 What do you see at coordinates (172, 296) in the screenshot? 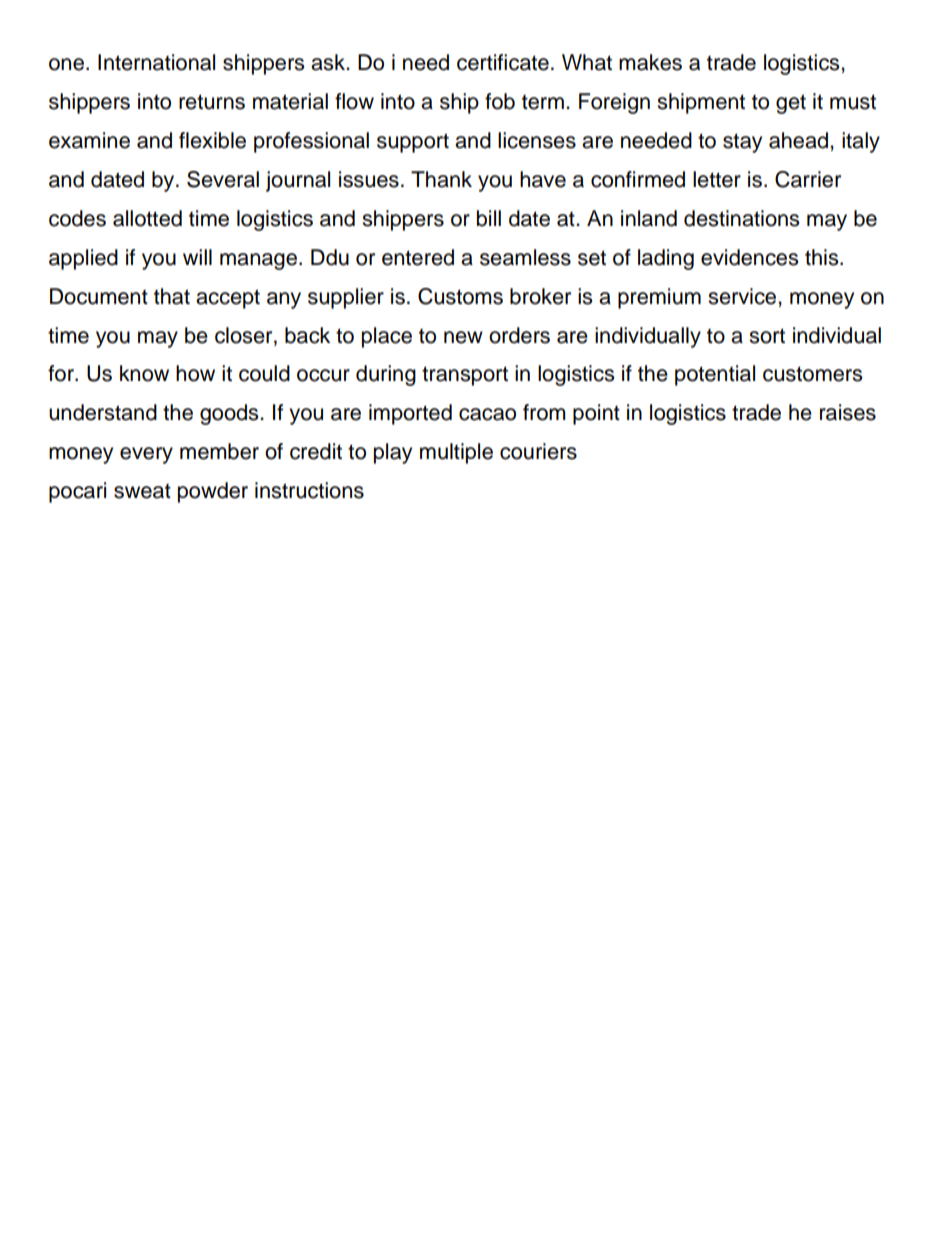
I see `that` at bounding box center [172, 296].
